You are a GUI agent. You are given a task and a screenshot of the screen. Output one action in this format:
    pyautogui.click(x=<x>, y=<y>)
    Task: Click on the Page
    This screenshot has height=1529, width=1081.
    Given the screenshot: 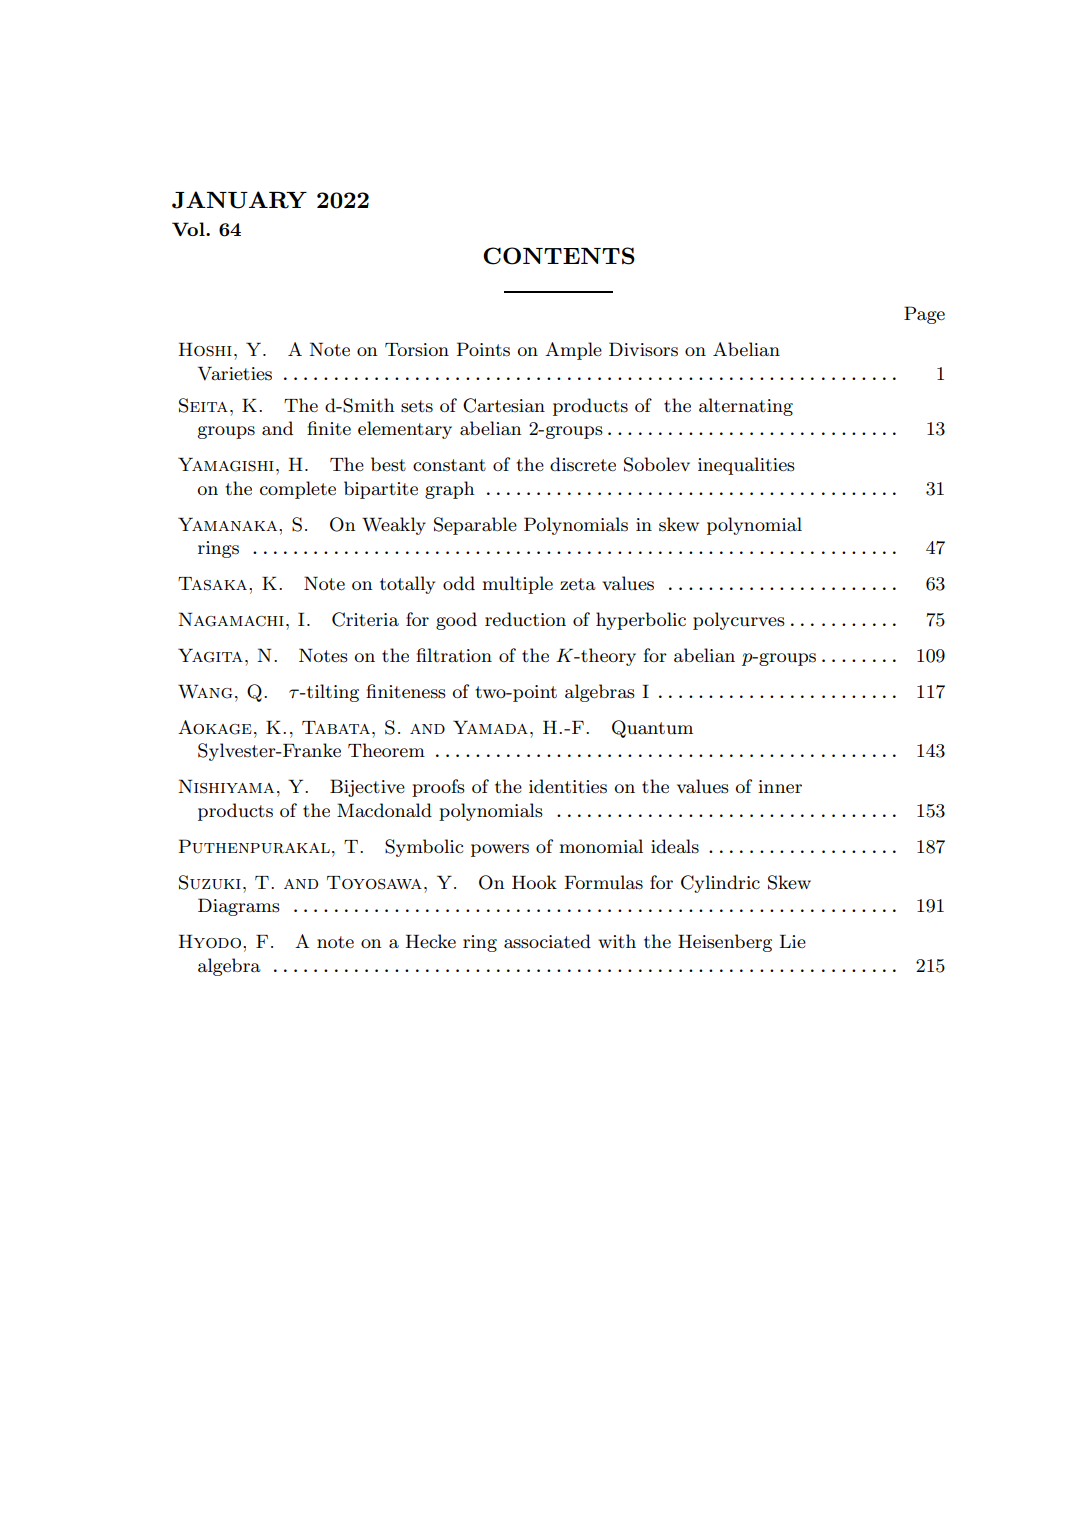 What is the action you would take?
    pyautogui.click(x=924, y=315)
